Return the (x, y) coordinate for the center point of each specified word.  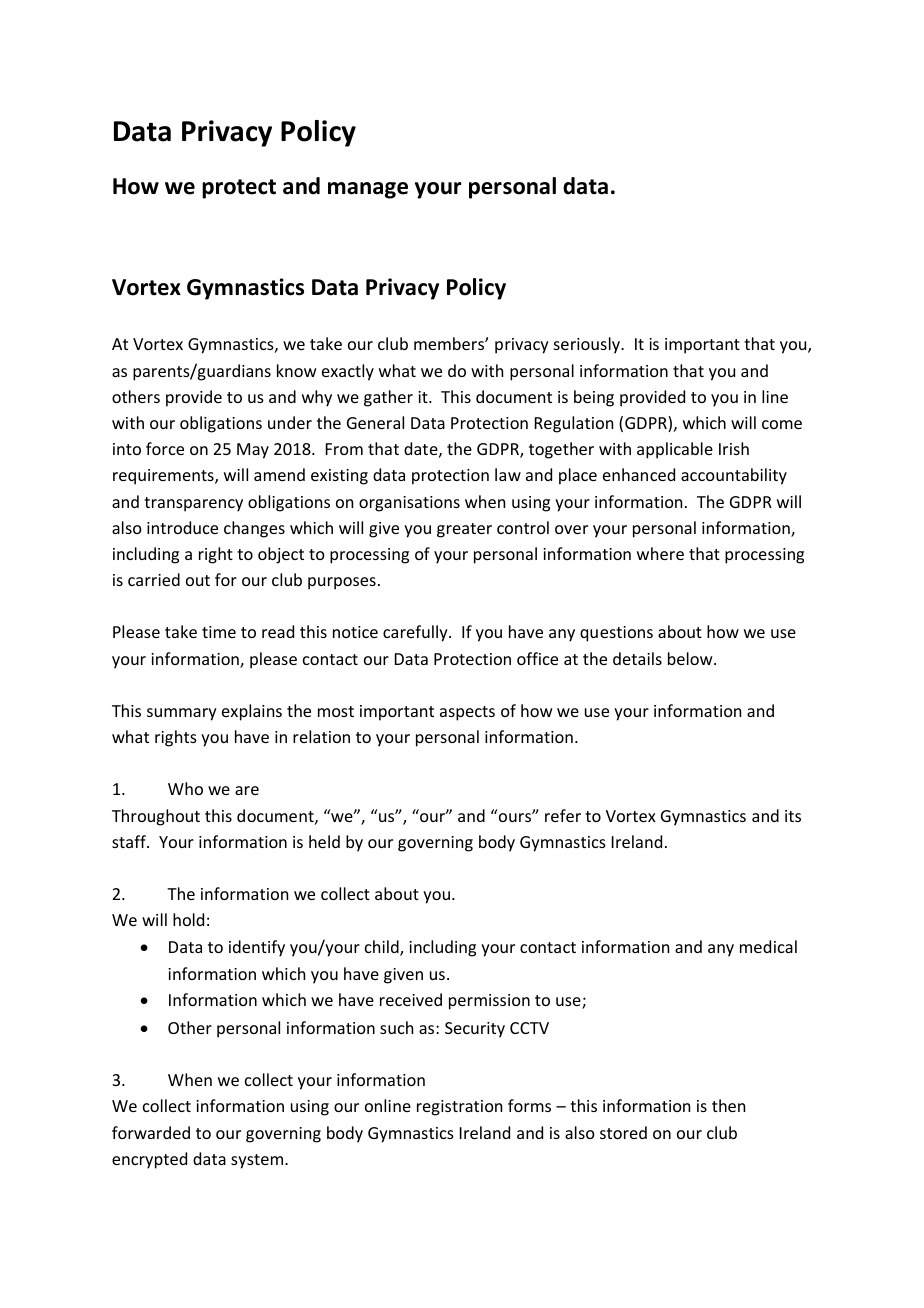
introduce (182, 527)
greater (464, 530)
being (594, 398)
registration (459, 1108)
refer (563, 815)
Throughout (156, 817)
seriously (588, 345)
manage (368, 190)
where (660, 553)
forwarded (151, 1132)
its (793, 816)
